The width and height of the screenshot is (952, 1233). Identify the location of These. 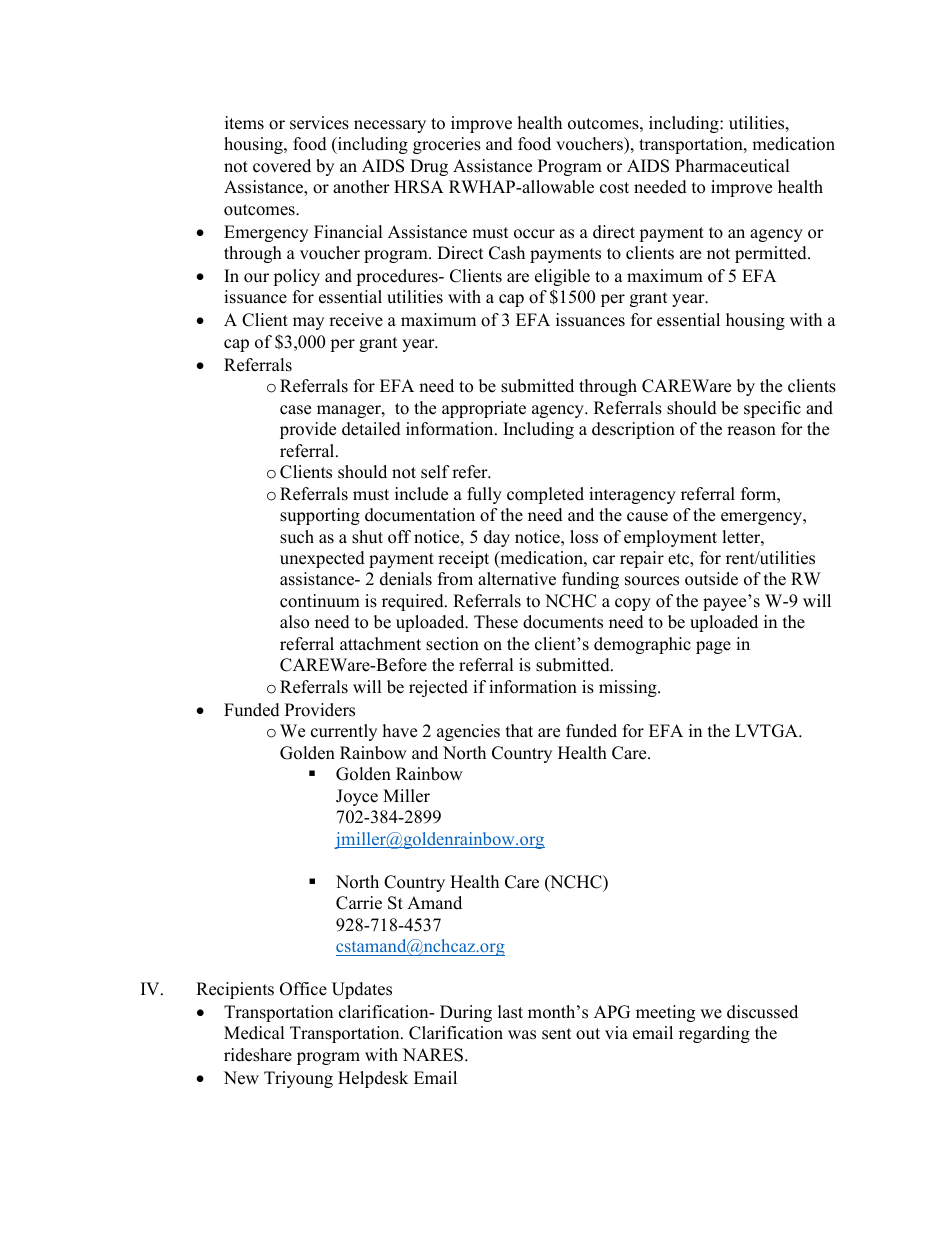
(496, 622).
